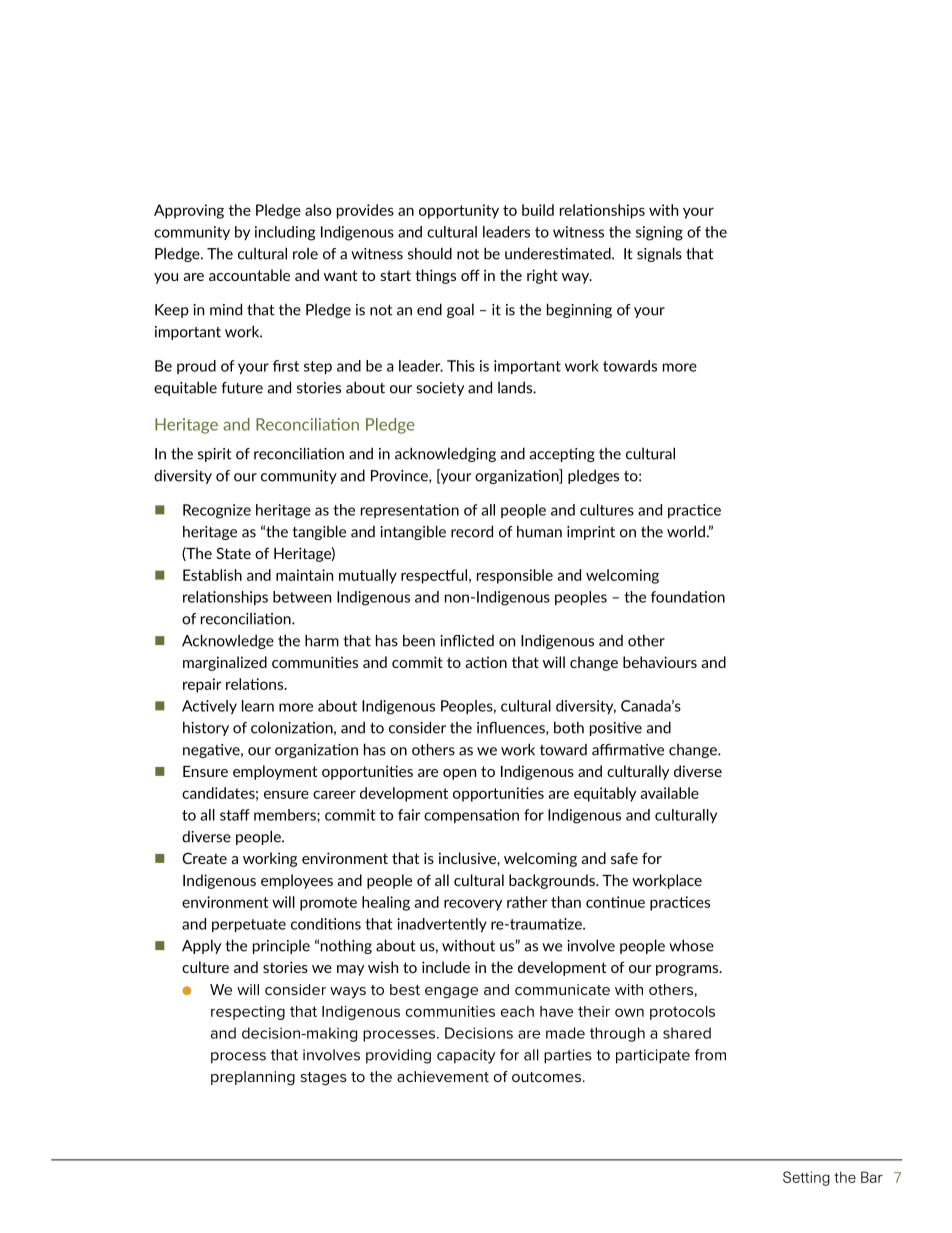 This document has height=1233, width=952. What do you see at coordinates (691, 945) in the document?
I see `whose` at bounding box center [691, 945].
